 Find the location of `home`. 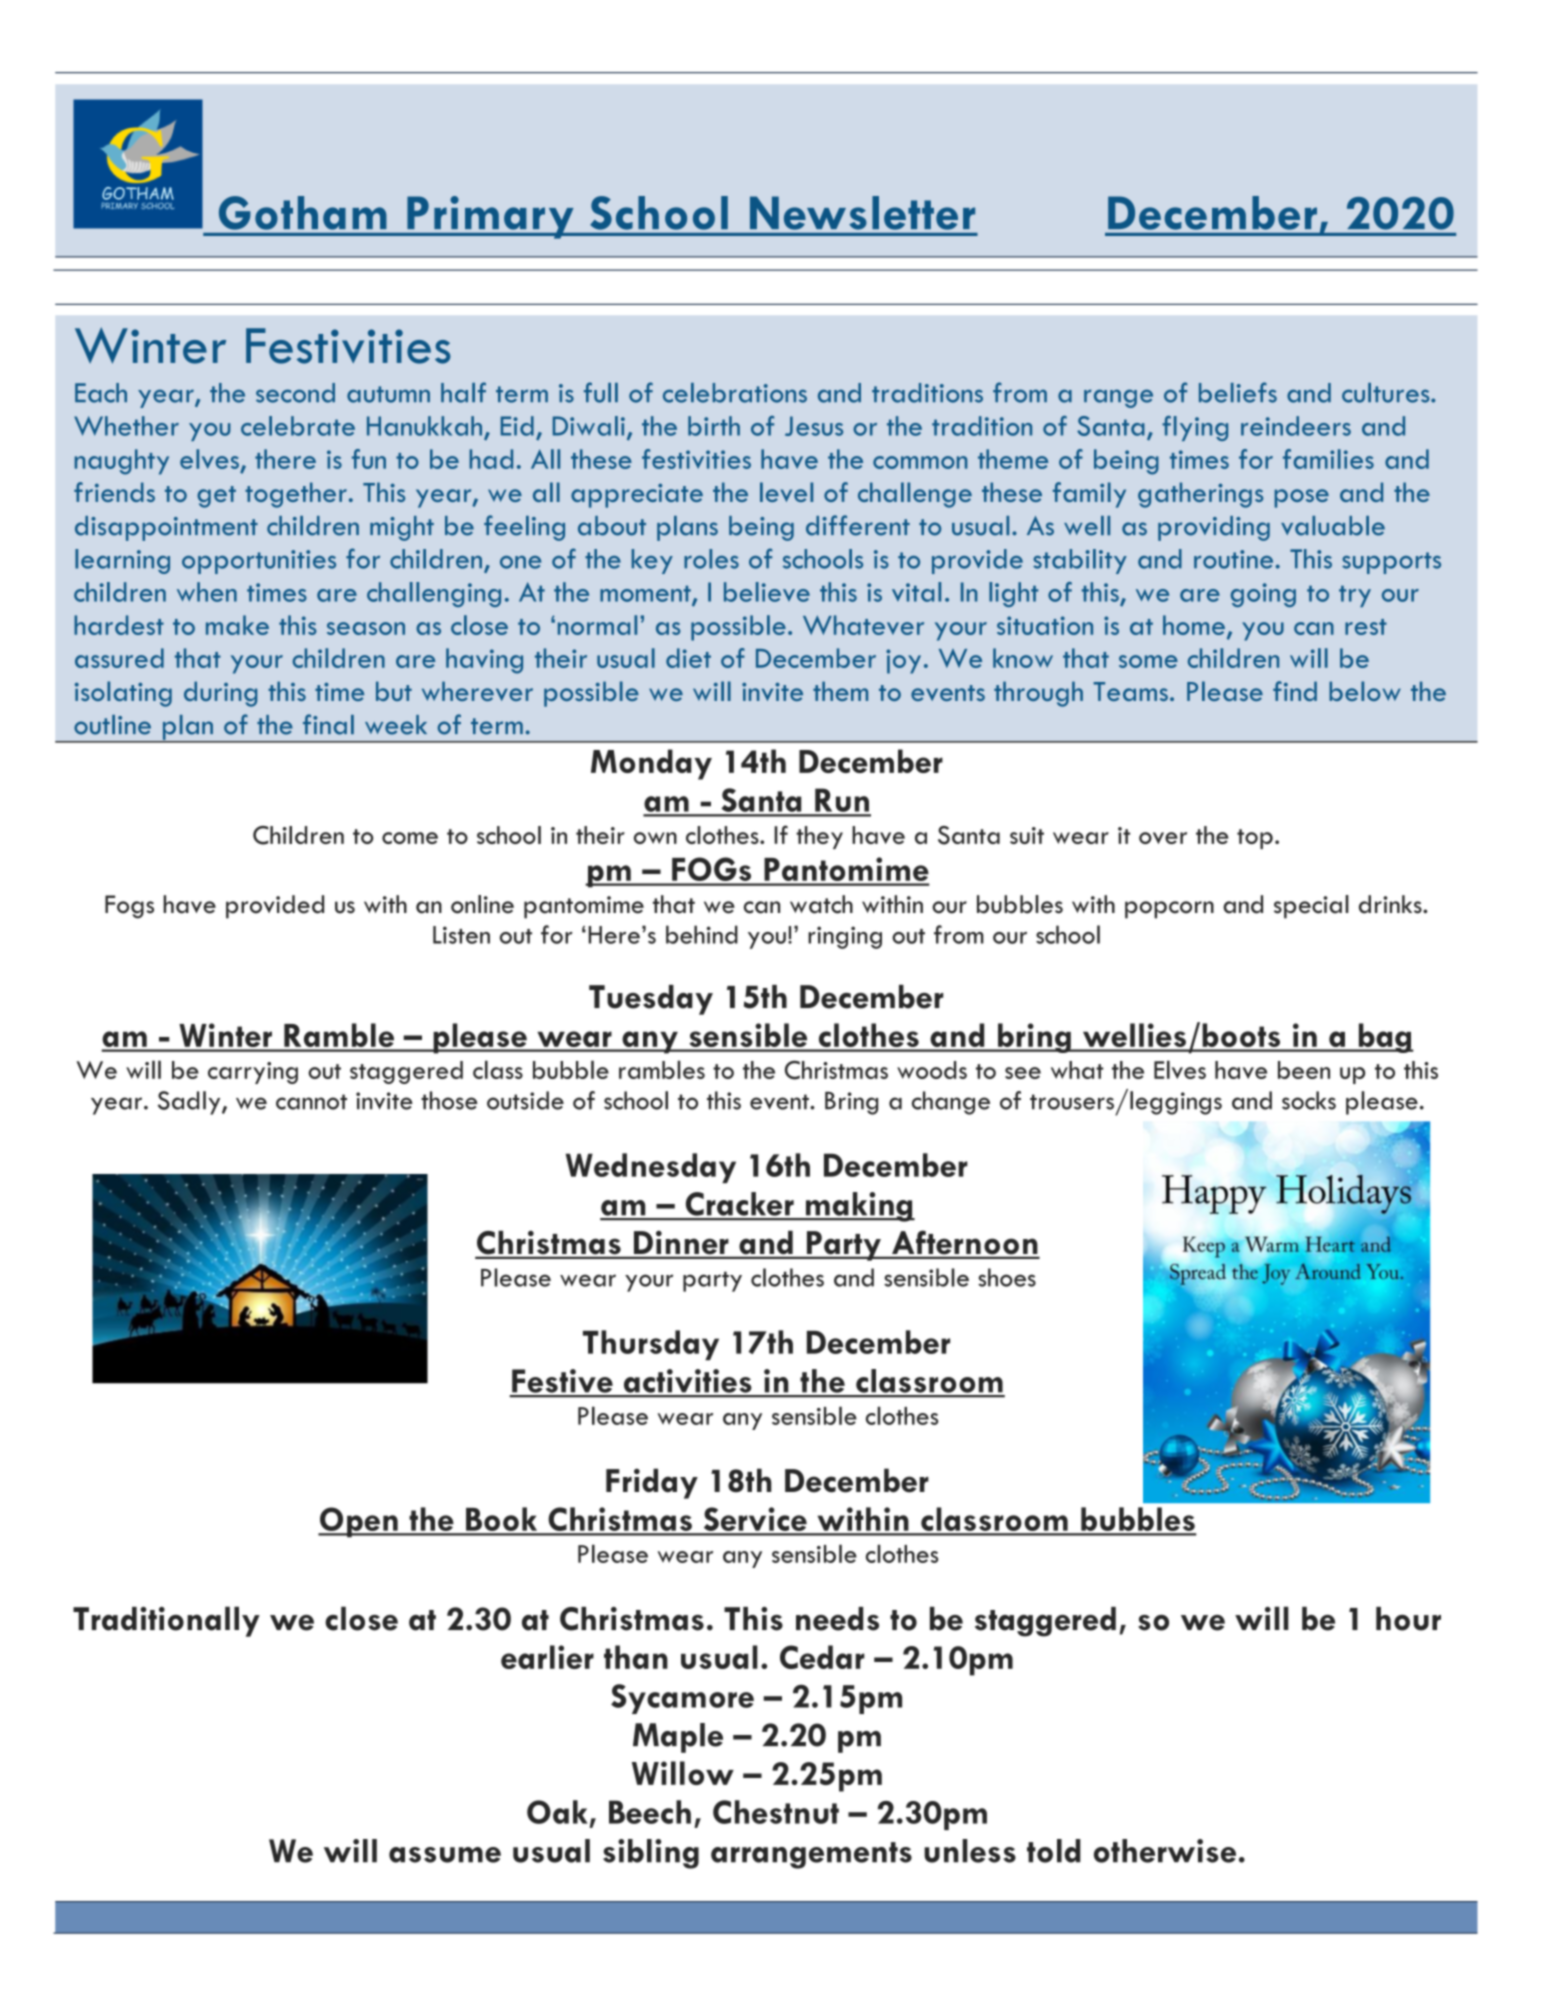

home is located at coordinates (1194, 625).
